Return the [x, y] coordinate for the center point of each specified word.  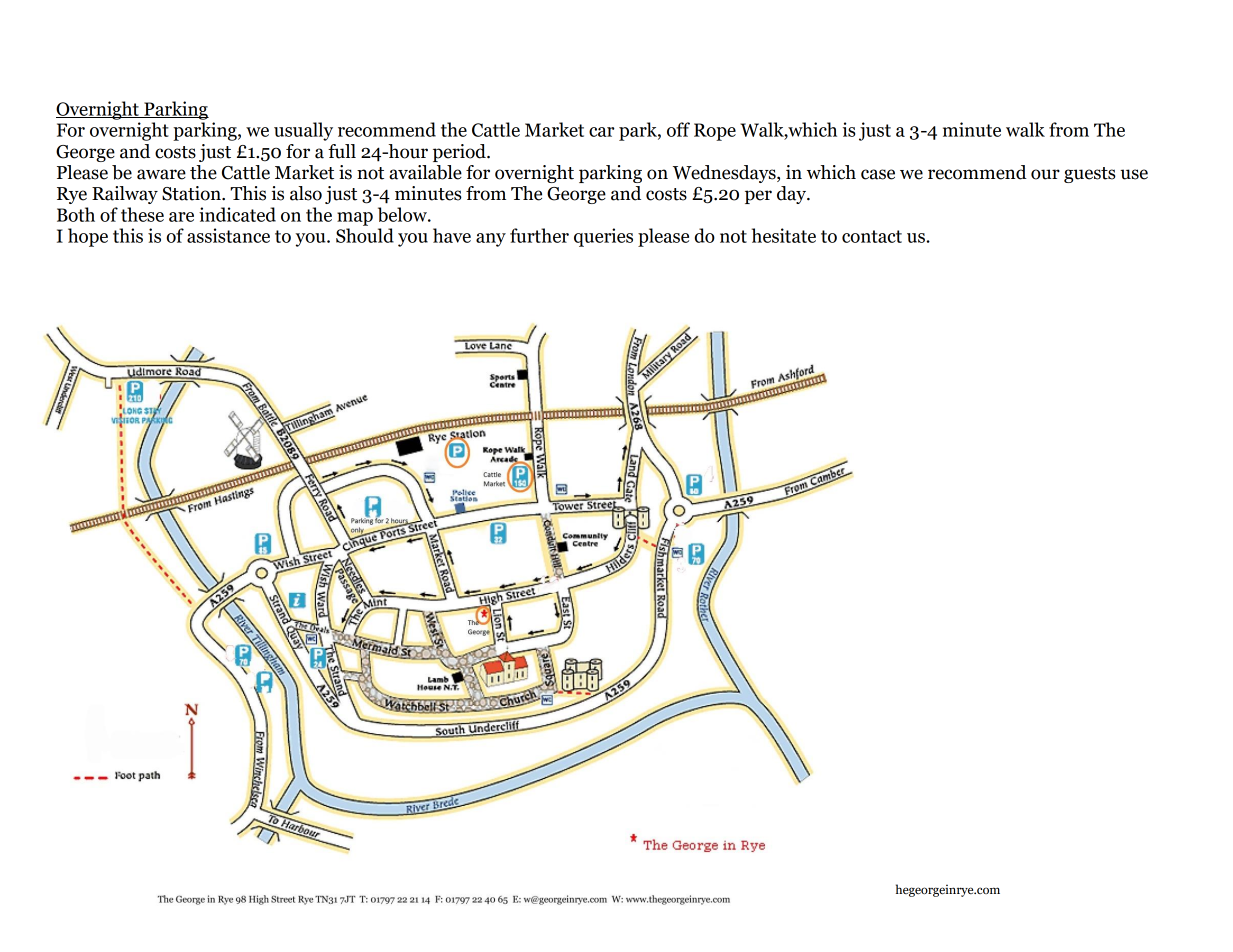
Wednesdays [725, 174]
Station [192, 193]
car [602, 132]
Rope [715, 132]
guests [1090, 175]
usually [303, 131]
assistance [228, 235]
